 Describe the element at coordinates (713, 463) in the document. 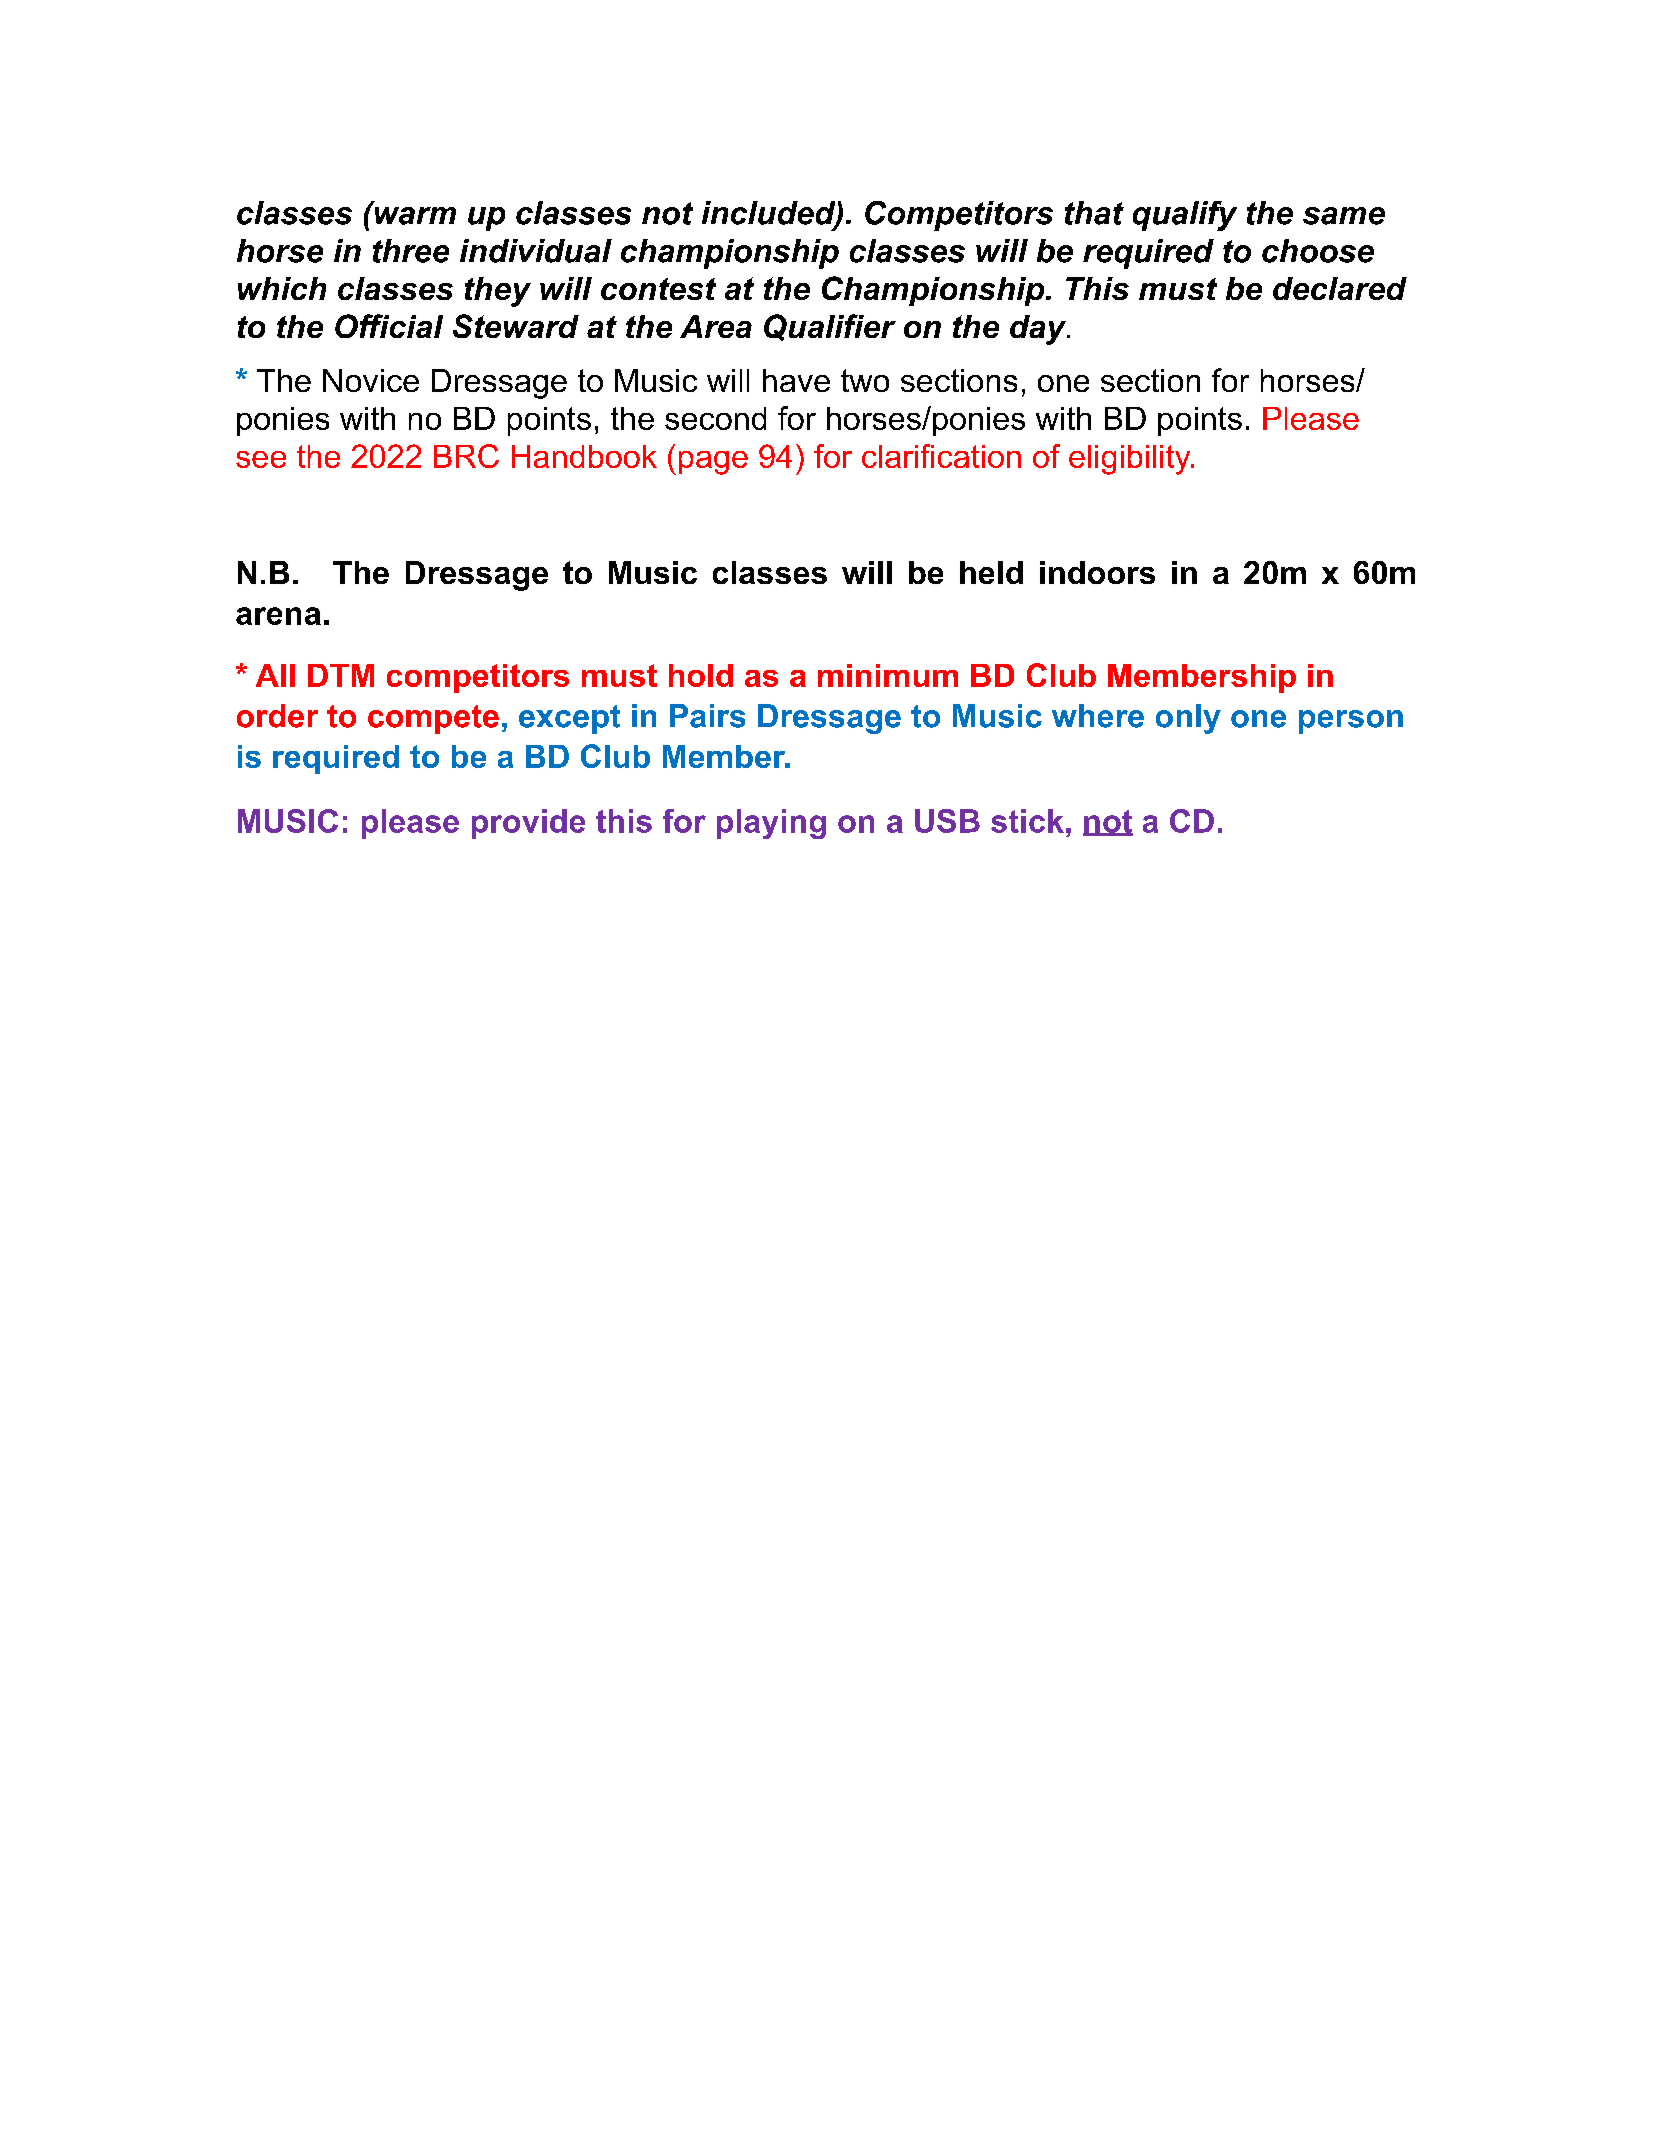

I see `page` at that location.
